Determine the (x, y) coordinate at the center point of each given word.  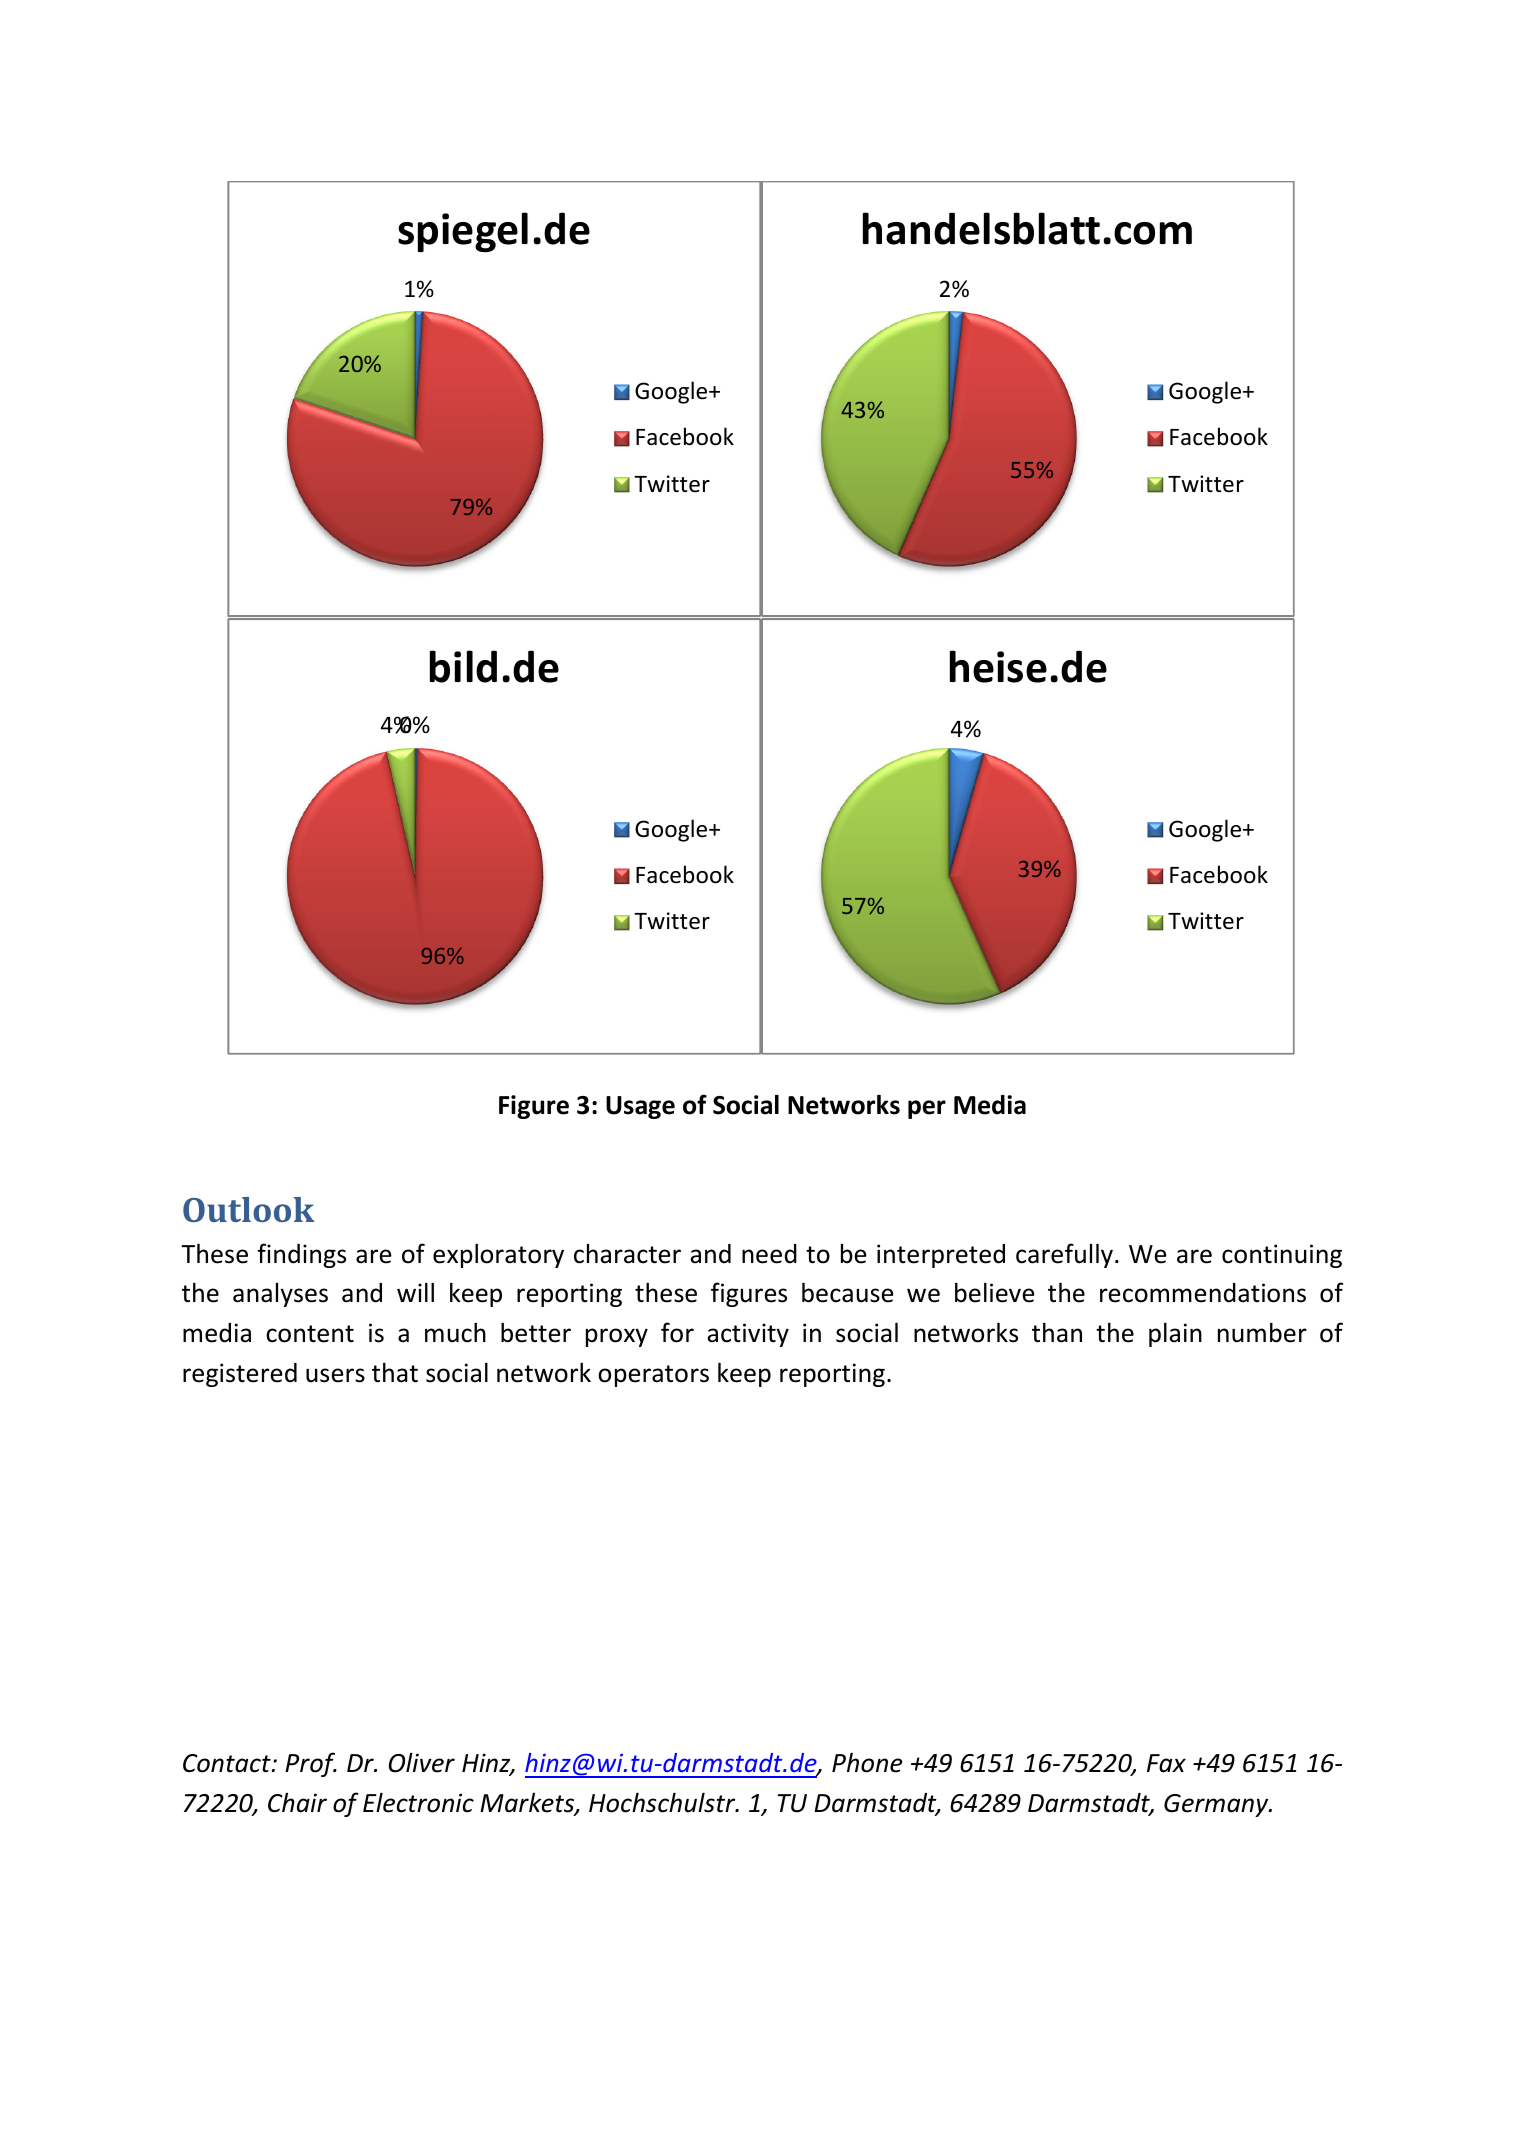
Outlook (249, 1209)
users (335, 1375)
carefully (1064, 1255)
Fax (1166, 1763)
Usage (640, 1107)
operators (653, 1376)
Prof (311, 1764)
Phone (867, 1762)
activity (748, 1335)
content (310, 1334)
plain (1175, 1334)
